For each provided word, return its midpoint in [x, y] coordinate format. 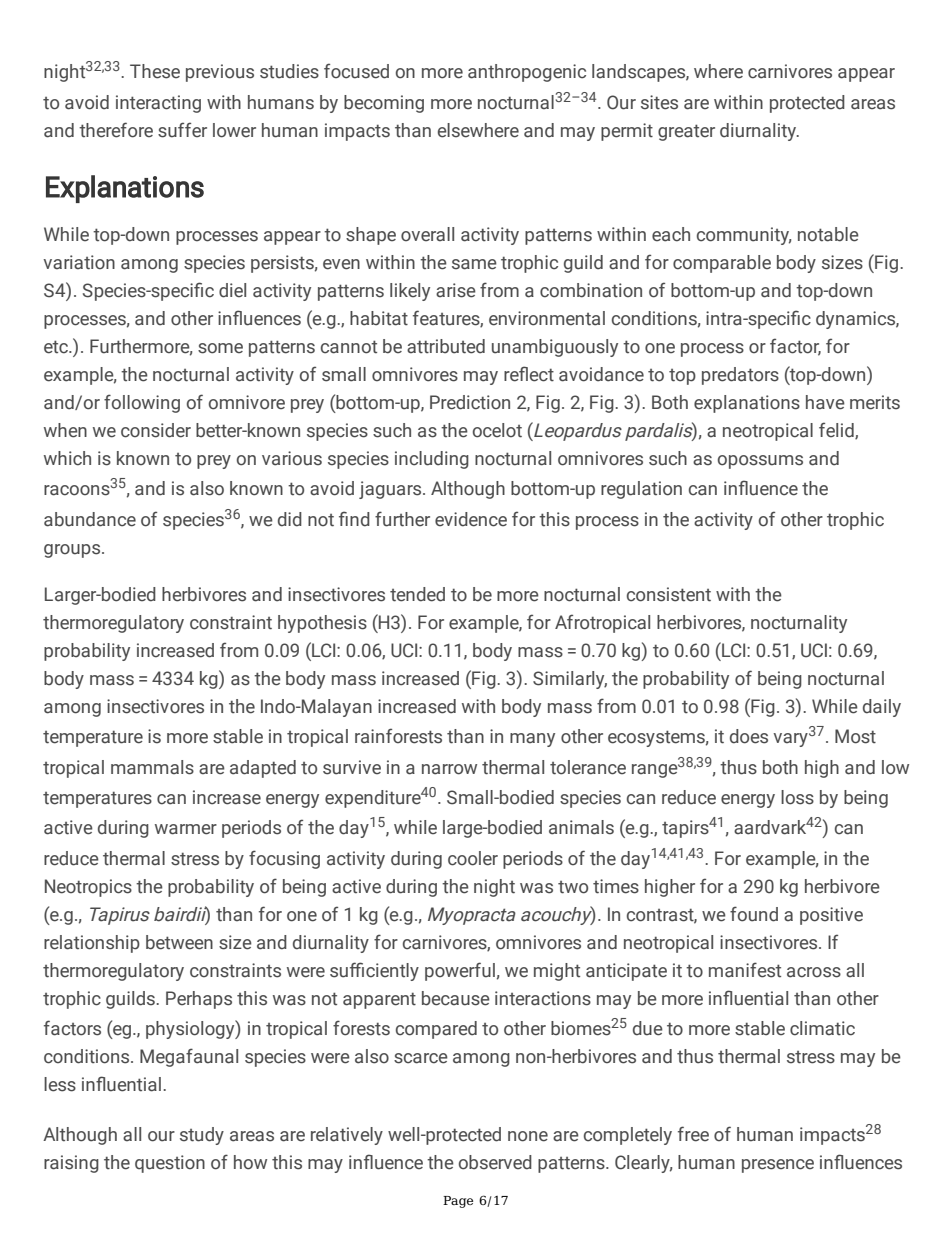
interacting [158, 104]
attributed [446, 346]
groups [73, 551]
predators [740, 376]
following [142, 403]
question [170, 1164]
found [754, 914]
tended [417, 594]
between [179, 942]
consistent [669, 594]
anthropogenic [527, 73]
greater [686, 132]
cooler [473, 858]
